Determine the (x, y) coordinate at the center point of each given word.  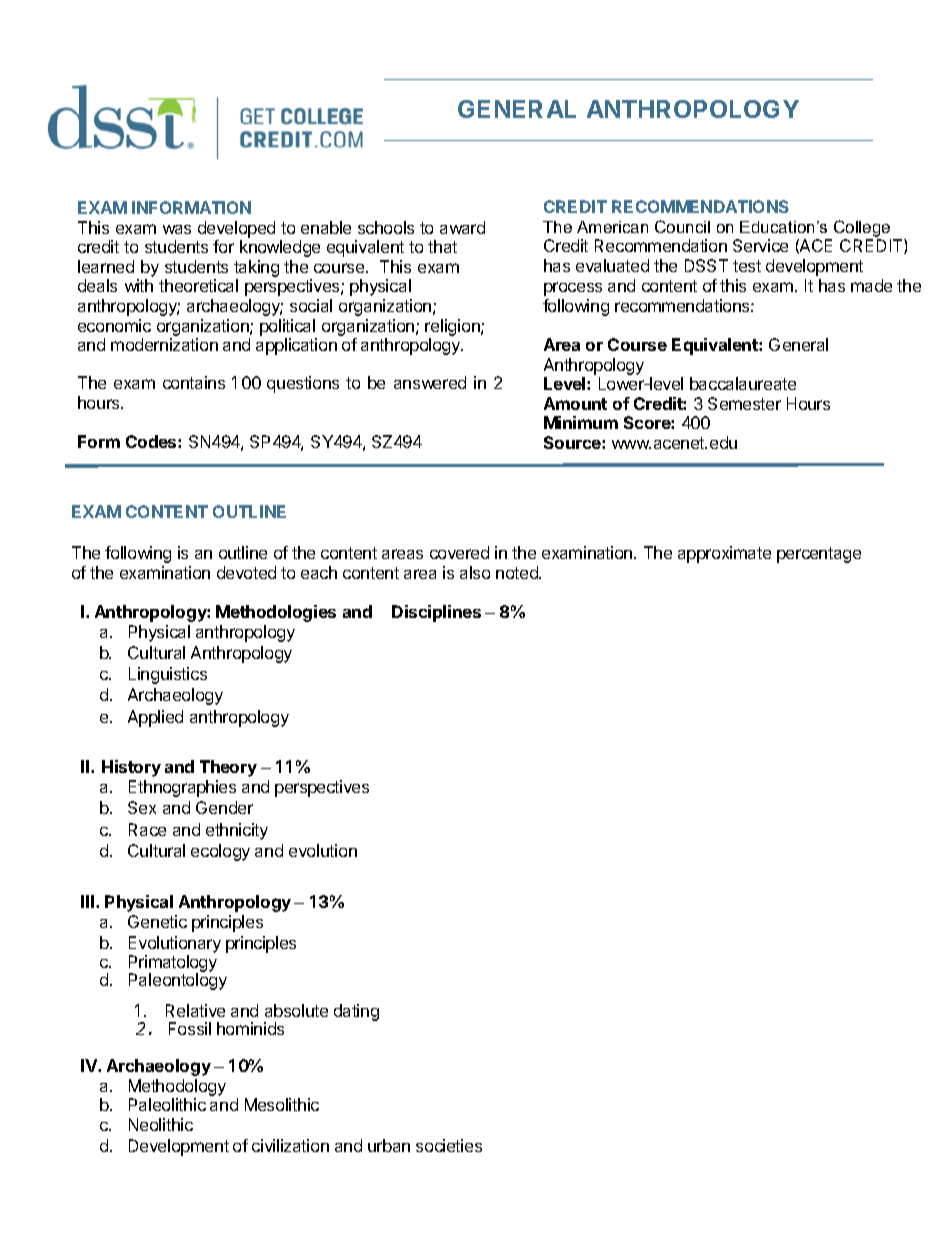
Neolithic (161, 1124)
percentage (819, 555)
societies (449, 1145)
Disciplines (436, 613)
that (442, 246)
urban (389, 1145)
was (177, 229)
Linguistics (168, 675)
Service (760, 245)
